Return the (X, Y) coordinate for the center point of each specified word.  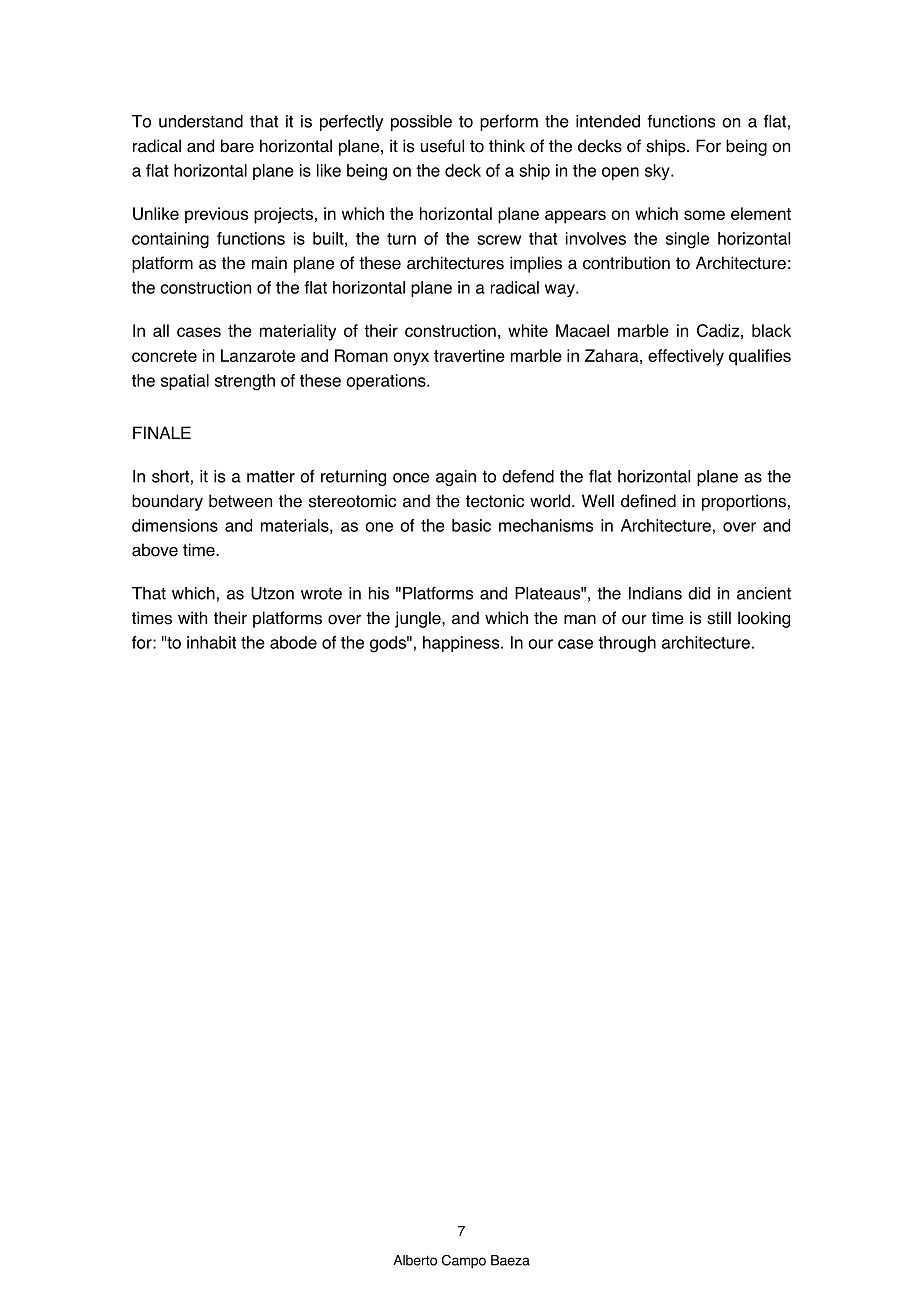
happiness (462, 644)
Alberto (415, 1260)
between (240, 501)
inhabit (211, 642)
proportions (744, 502)
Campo (464, 1261)
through (627, 644)
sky (658, 172)
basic (471, 525)
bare (237, 146)
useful (442, 146)
